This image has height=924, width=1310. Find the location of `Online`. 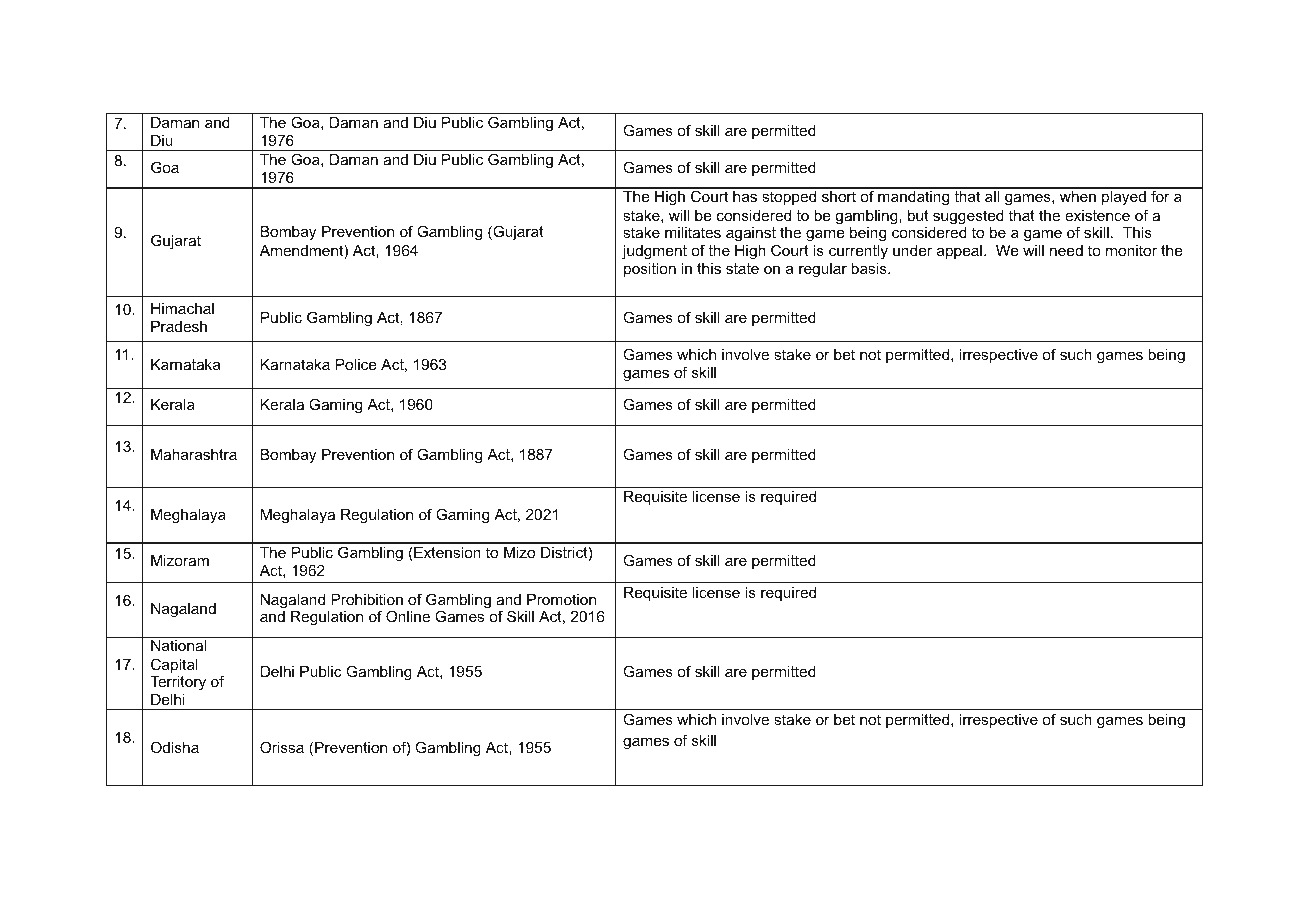

Online is located at coordinates (408, 616).
